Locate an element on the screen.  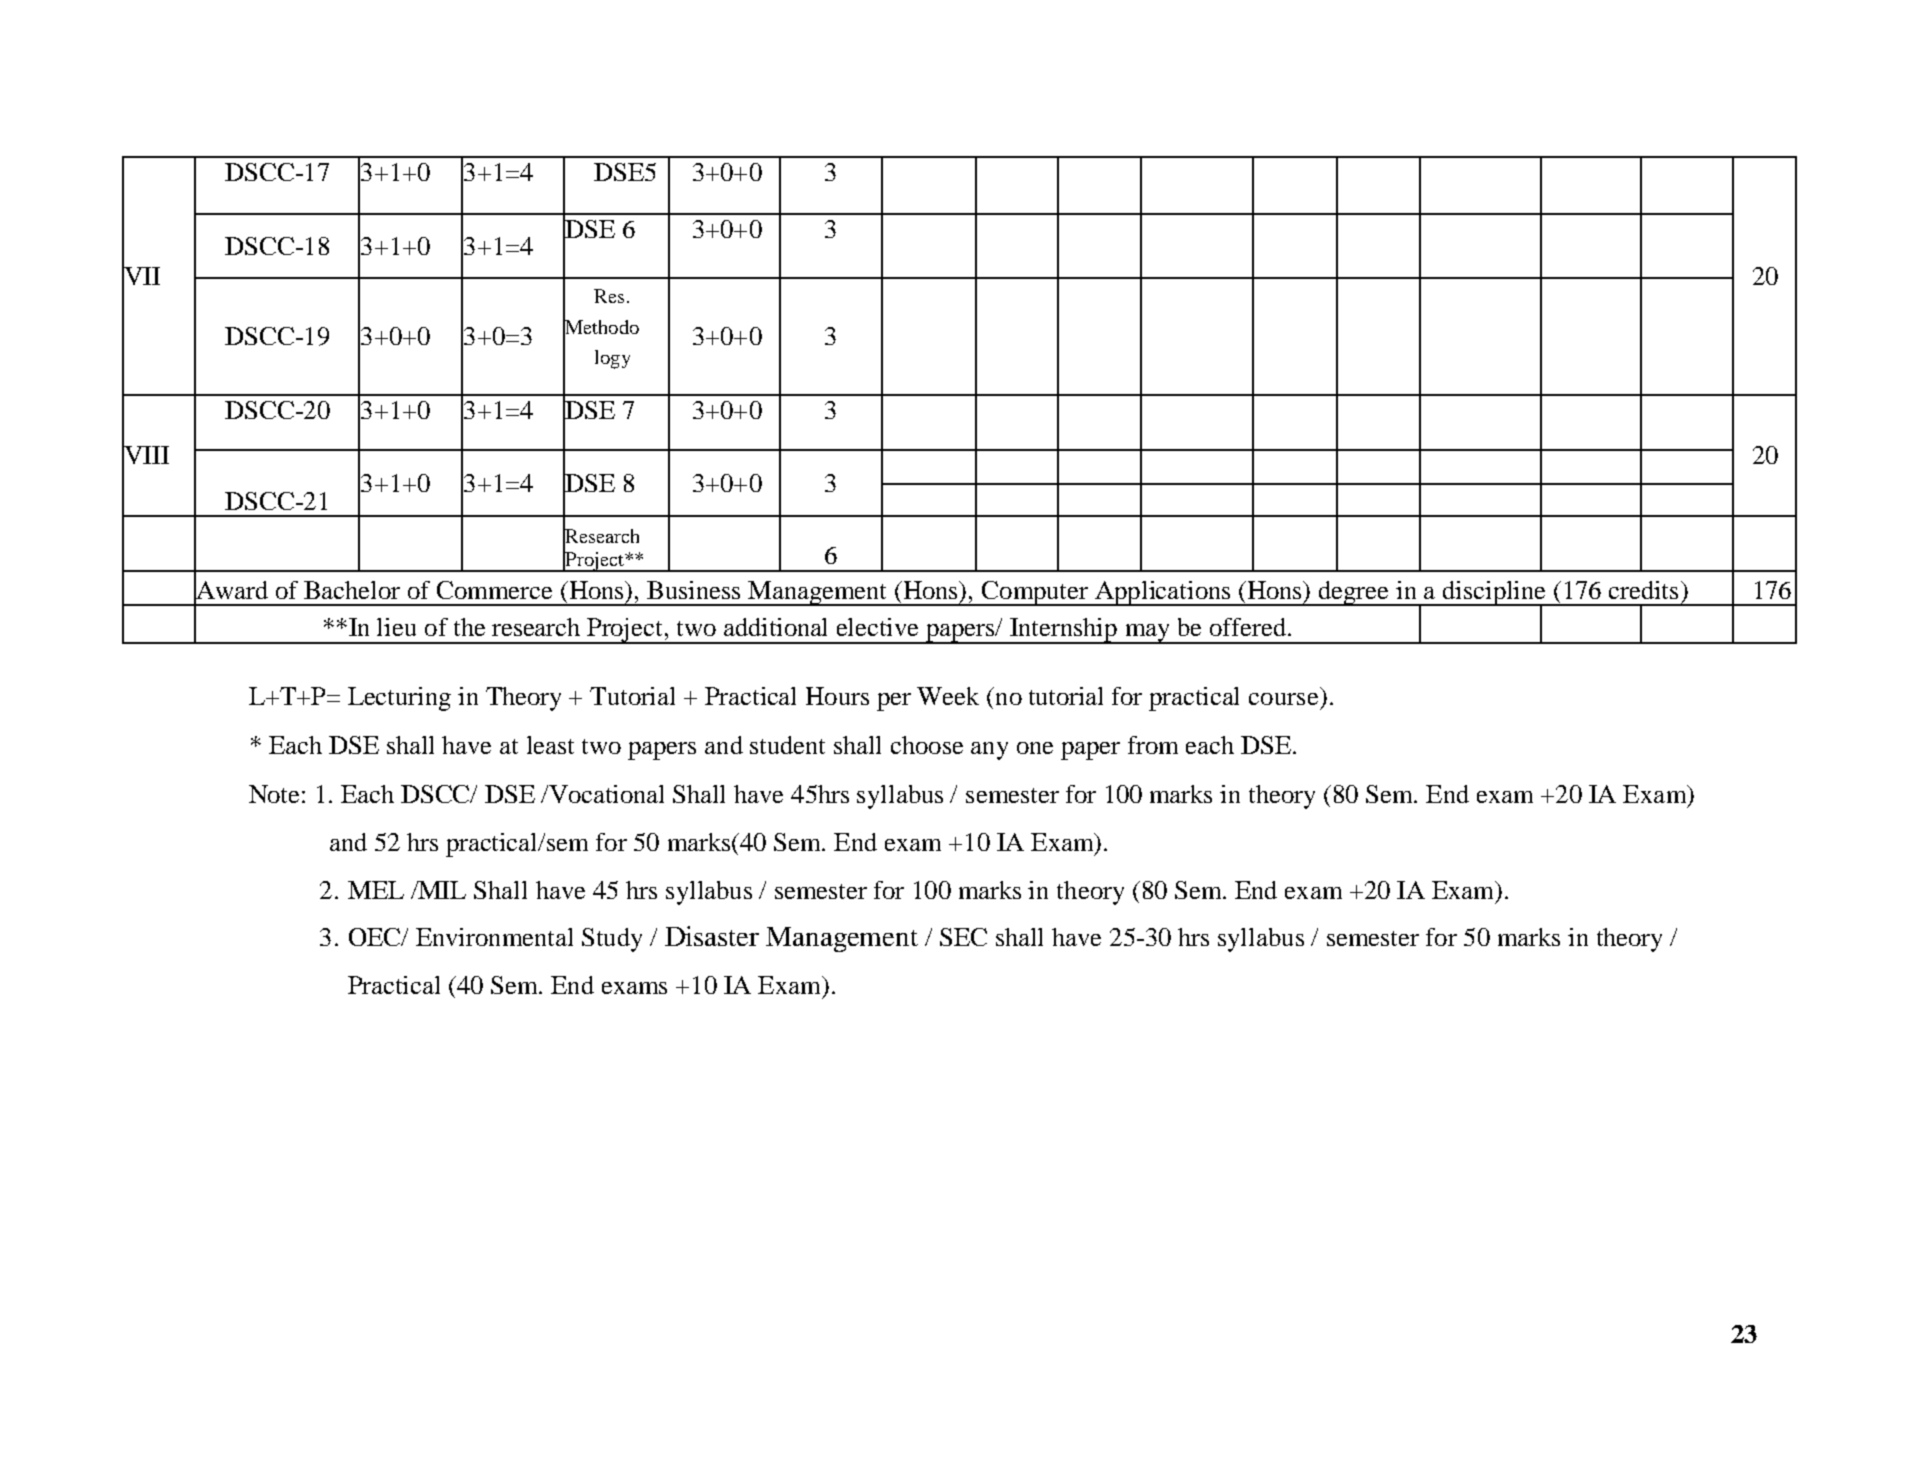
Commerce is located at coordinates (494, 590).
